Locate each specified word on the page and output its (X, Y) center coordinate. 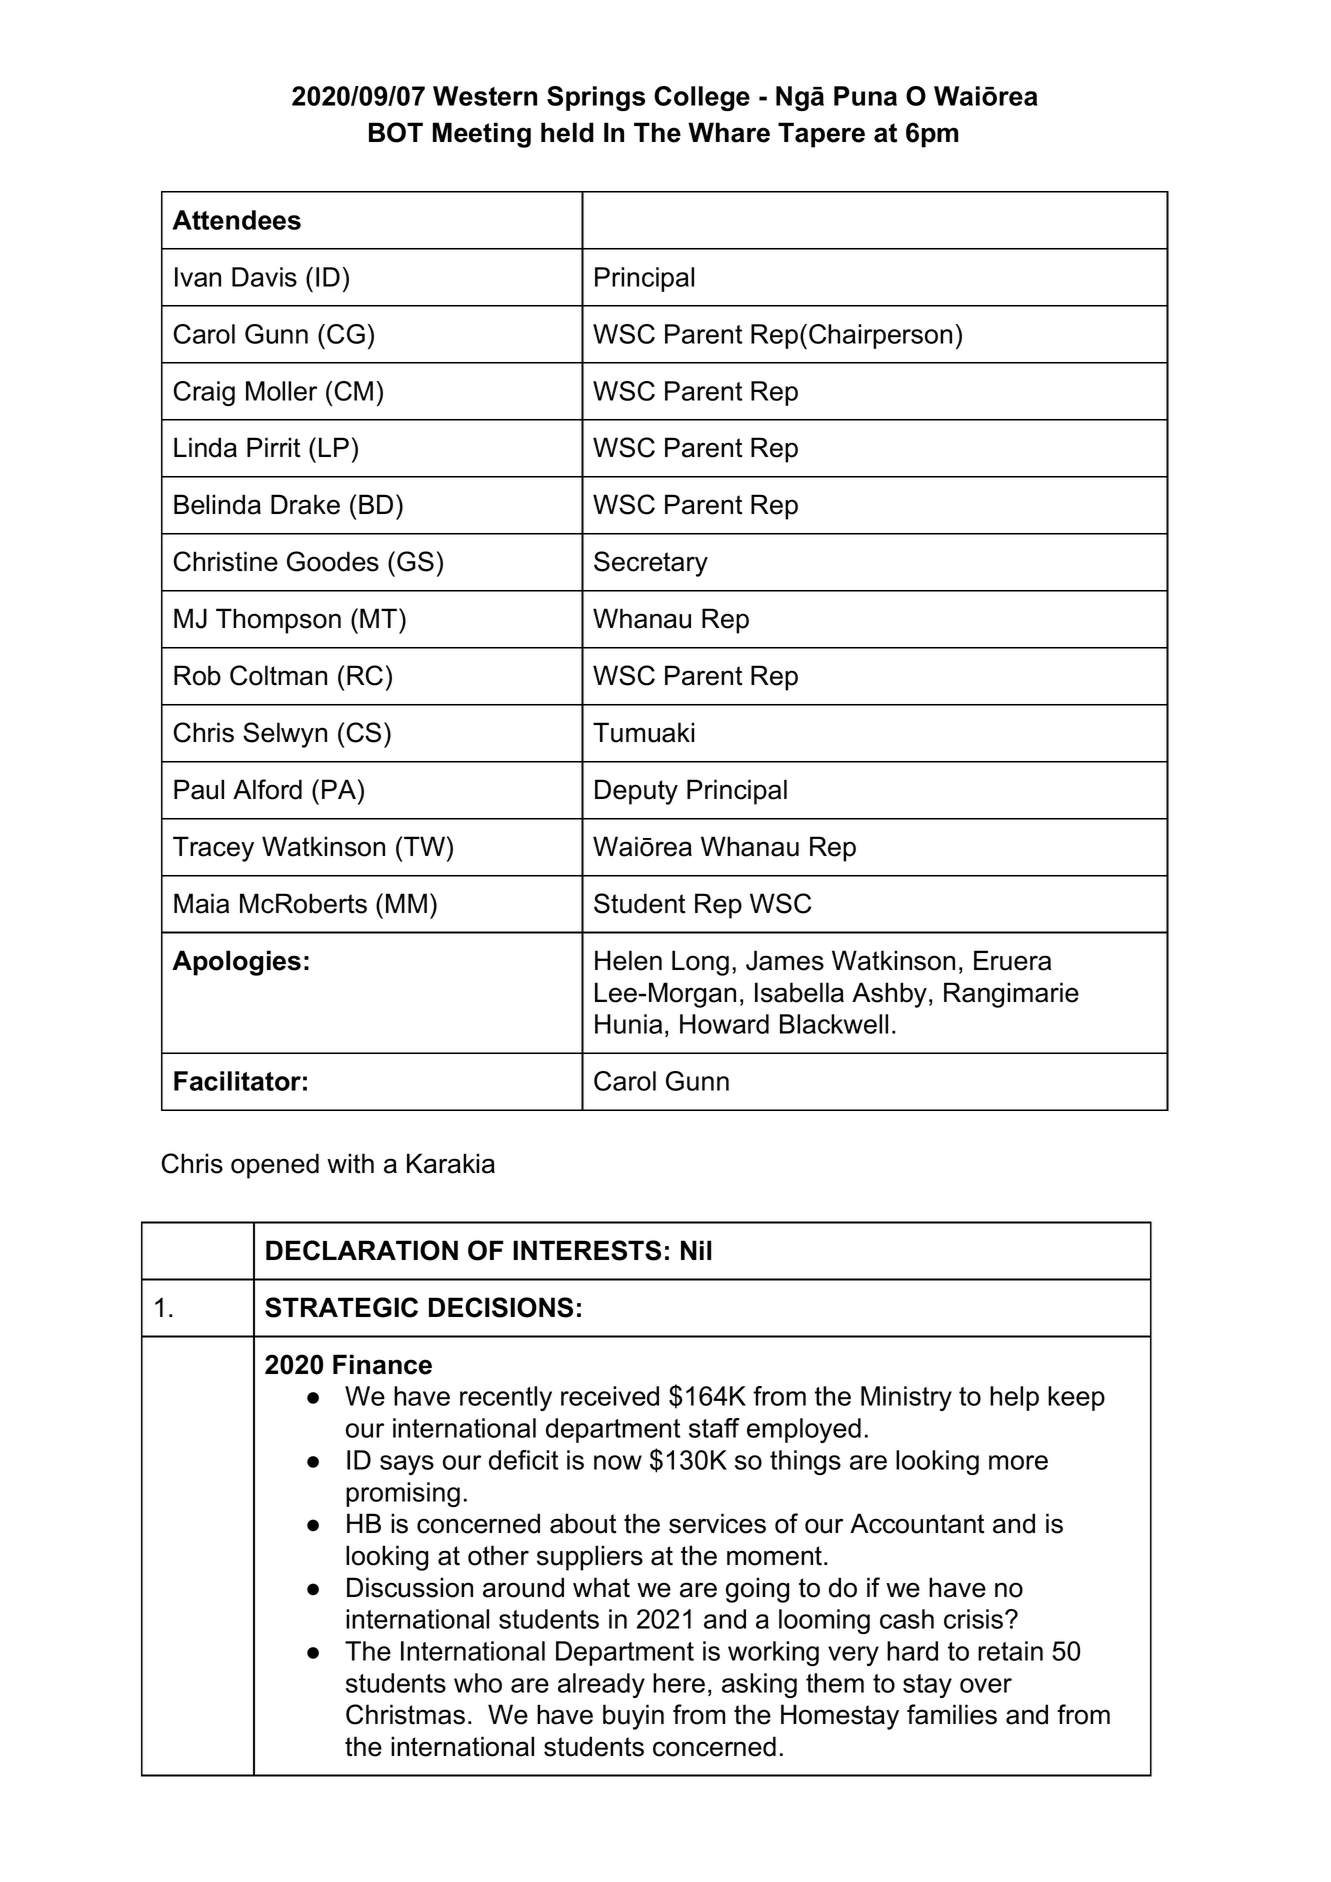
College (702, 98)
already (601, 1685)
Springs (596, 98)
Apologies (236, 963)
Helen (628, 960)
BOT (396, 132)
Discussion (410, 1587)
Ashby (889, 995)
